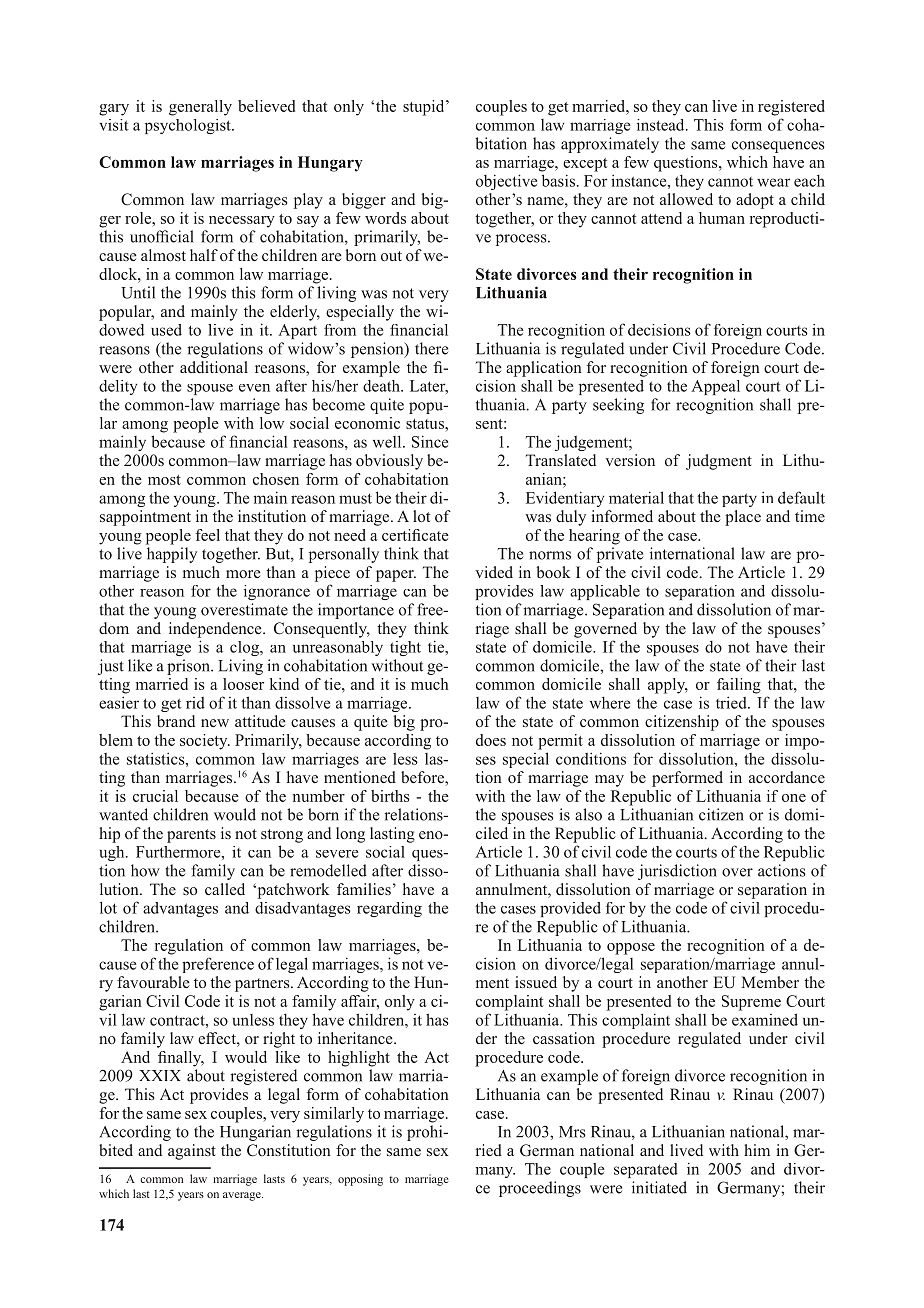 This screenshot has height=1308, width=924. I want to click on opposing, so click(360, 1180).
